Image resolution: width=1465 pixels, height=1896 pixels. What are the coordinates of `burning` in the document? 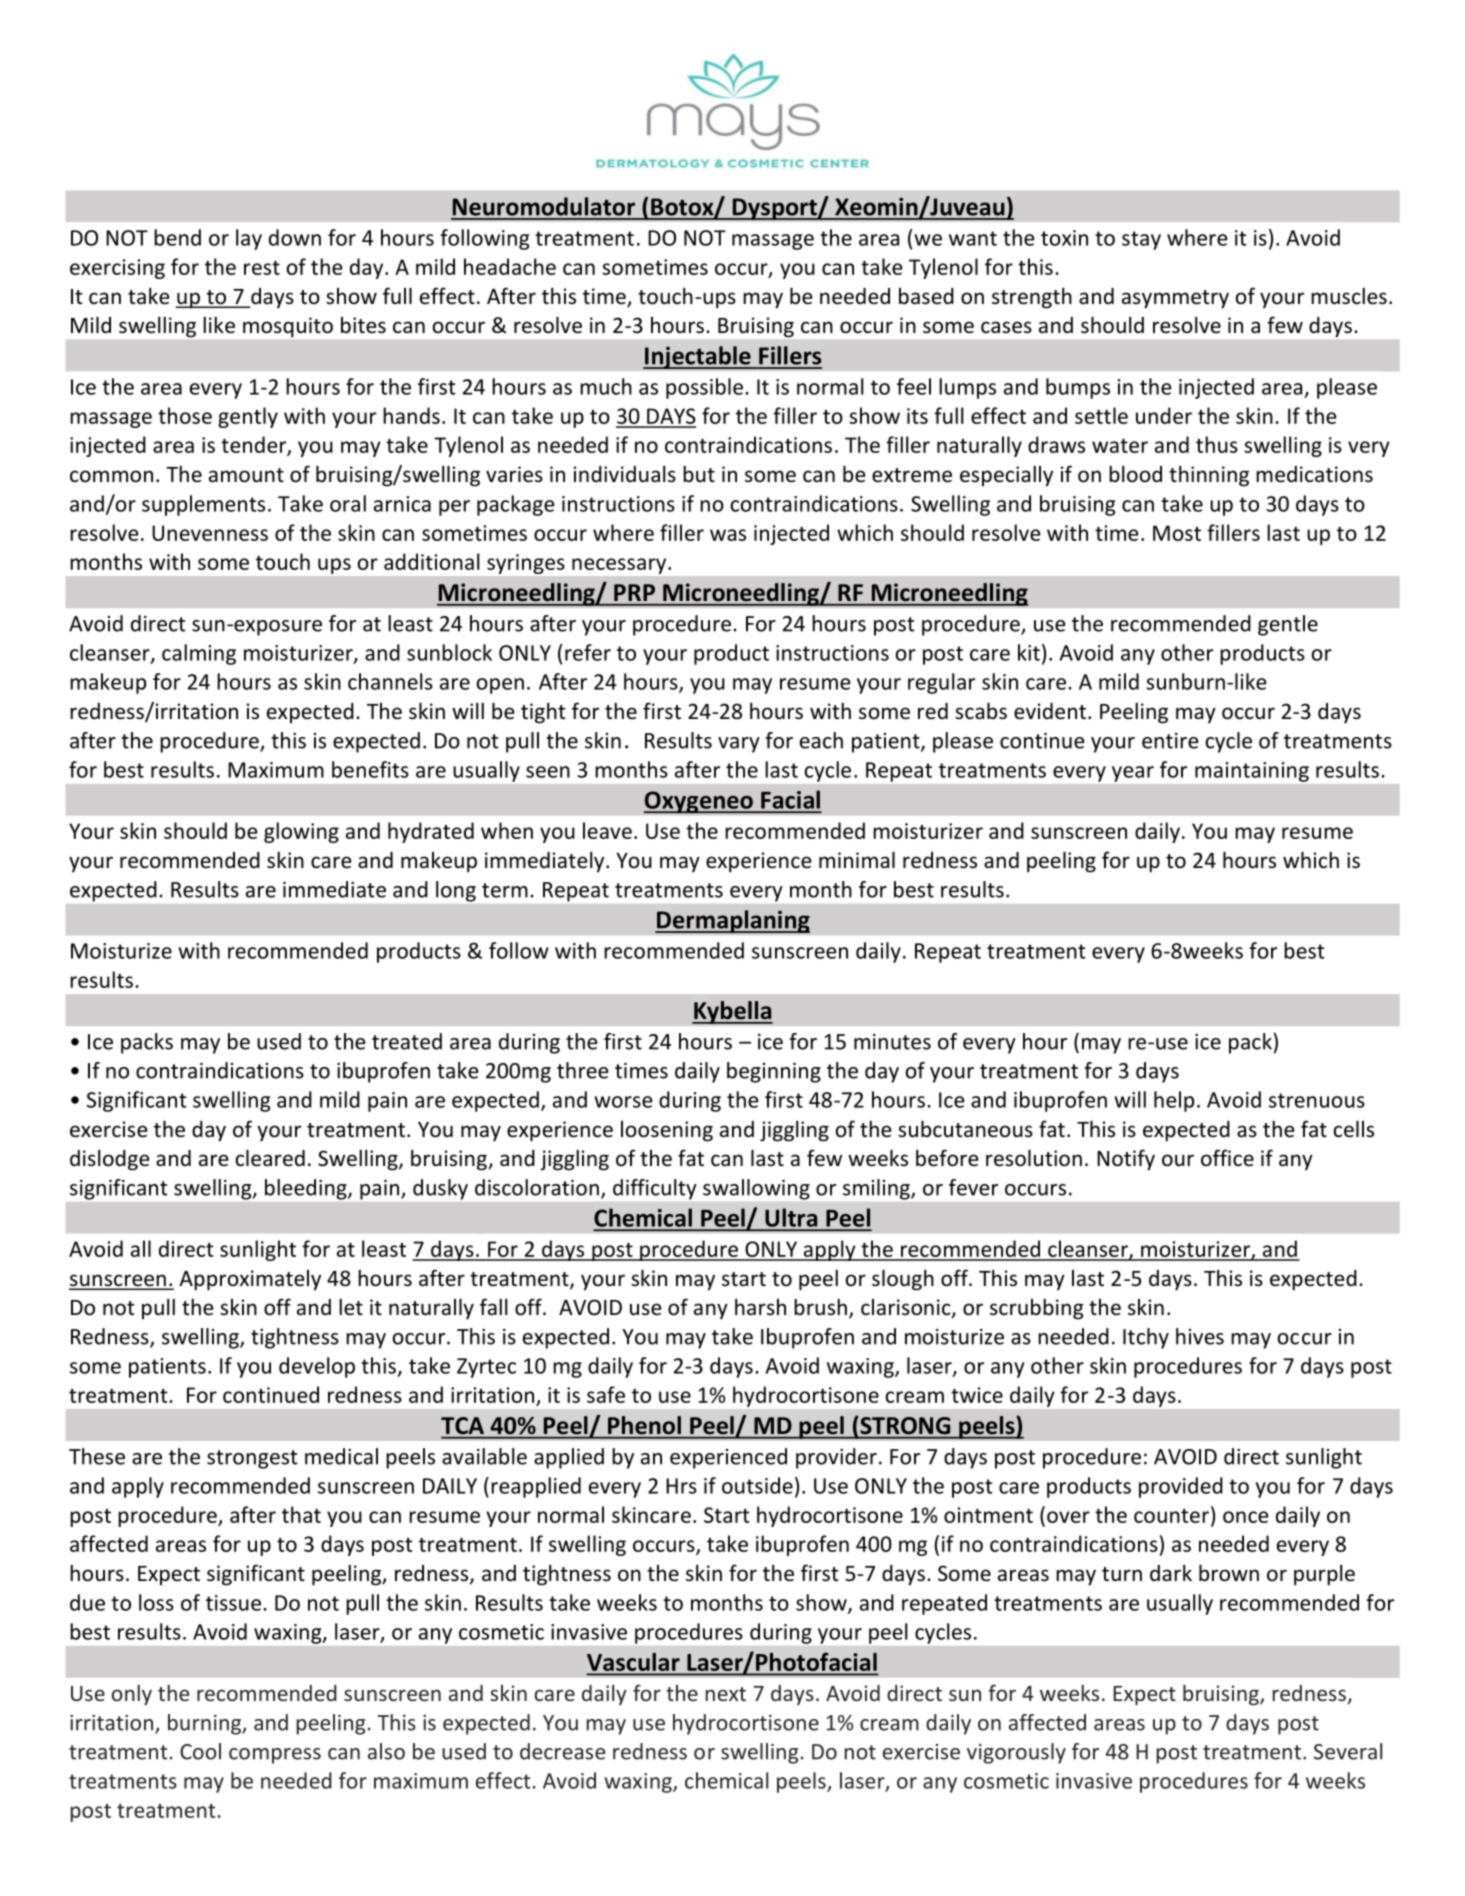 It's located at (205, 1724).
